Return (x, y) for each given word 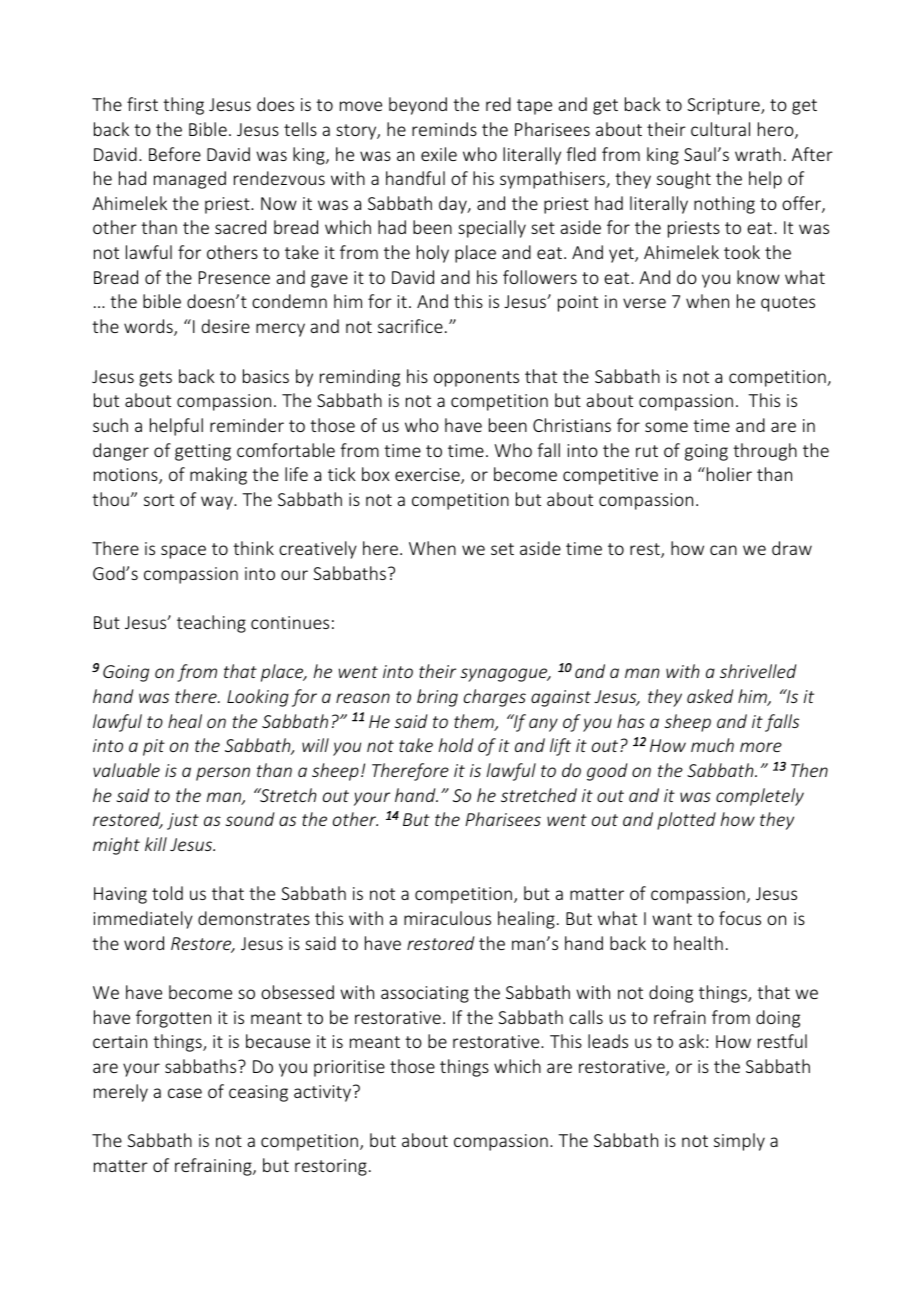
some (666, 427)
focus (740, 918)
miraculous (447, 918)
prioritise (349, 1068)
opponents (476, 379)
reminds (444, 129)
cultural (720, 129)
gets (155, 379)
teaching (211, 624)
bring (437, 698)
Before (175, 154)
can (723, 550)
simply (739, 1142)
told (167, 893)
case (185, 1093)
